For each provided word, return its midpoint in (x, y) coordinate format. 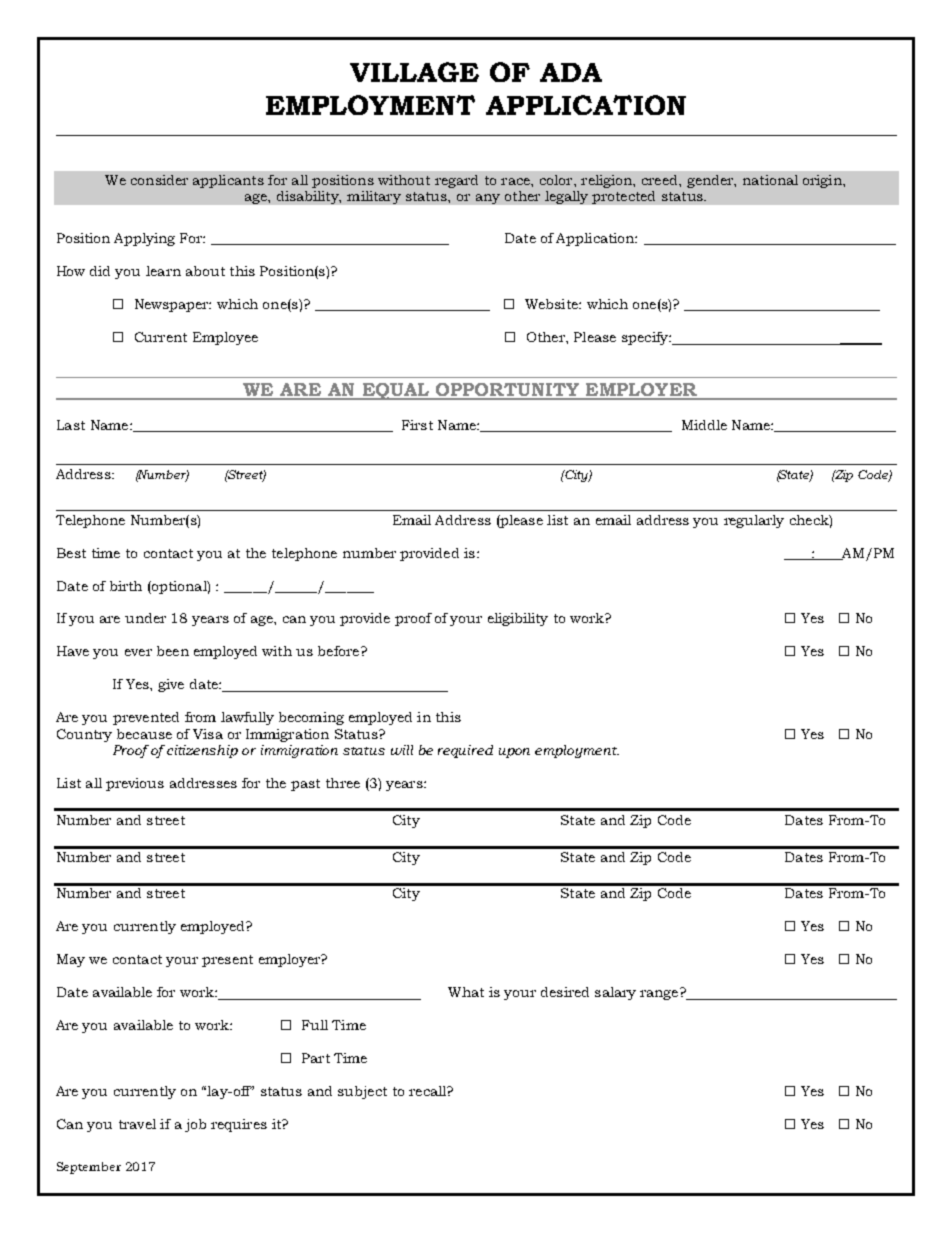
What (466, 992)
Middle (704, 425)
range (660, 994)
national (770, 180)
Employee (225, 338)
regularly (754, 521)
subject (362, 1092)
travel (137, 1124)
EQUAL (396, 391)
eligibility (518, 619)
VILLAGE (414, 72)
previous (135, 784)
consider (159, 180)
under (145, 618)
